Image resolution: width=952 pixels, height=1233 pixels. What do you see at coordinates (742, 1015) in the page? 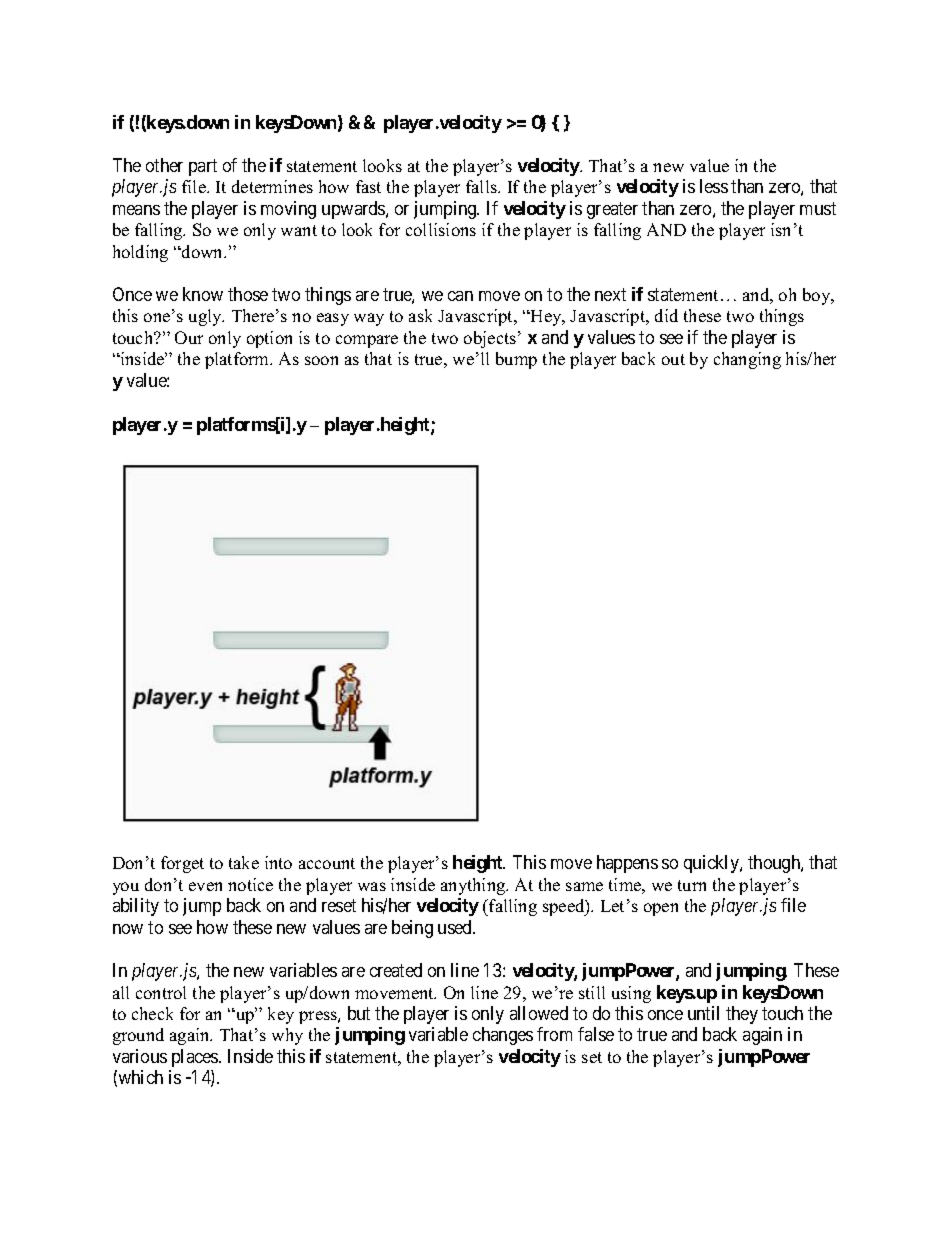
I see `they` at bounding box center [742, 1015].
